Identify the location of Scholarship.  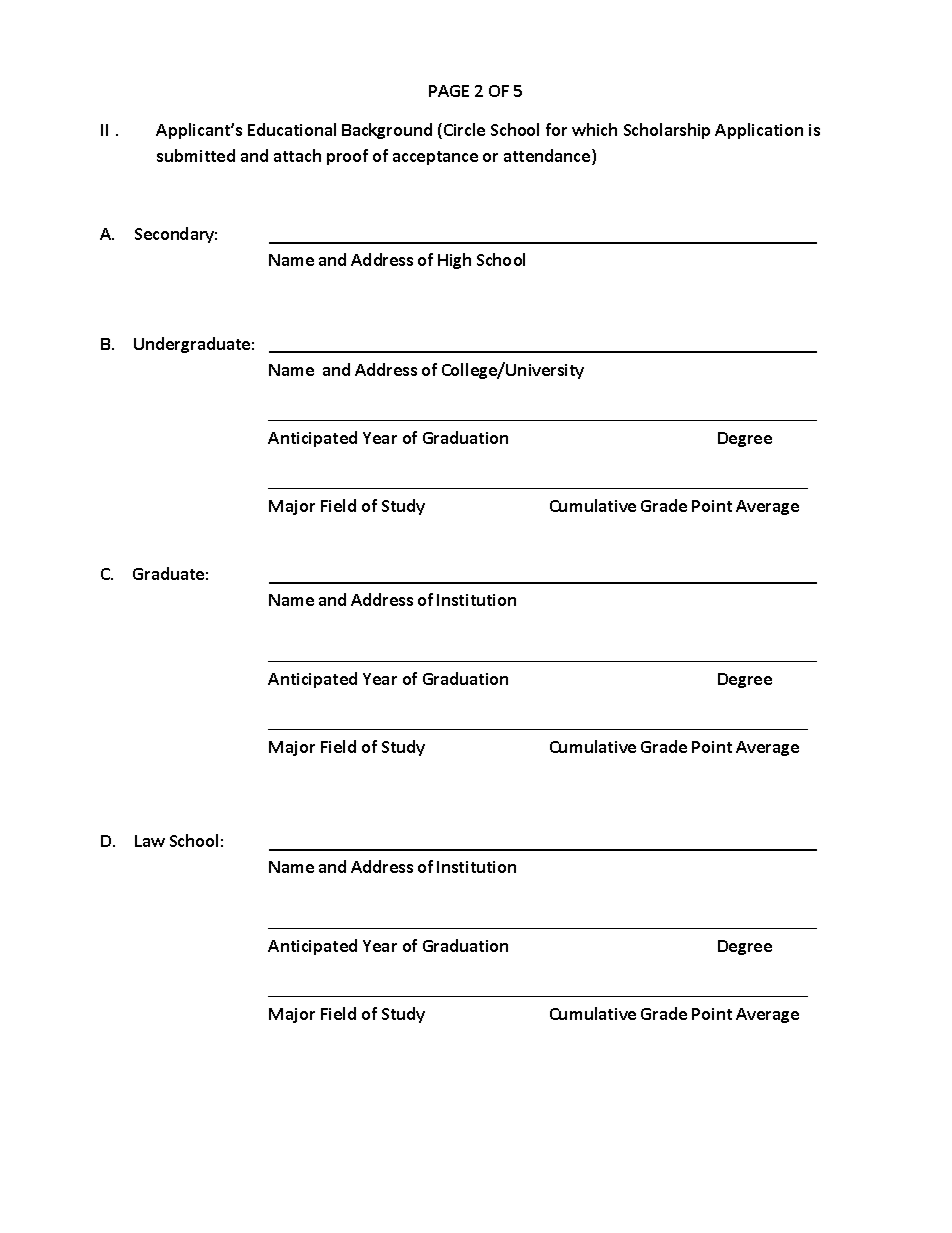
(667, 131).
